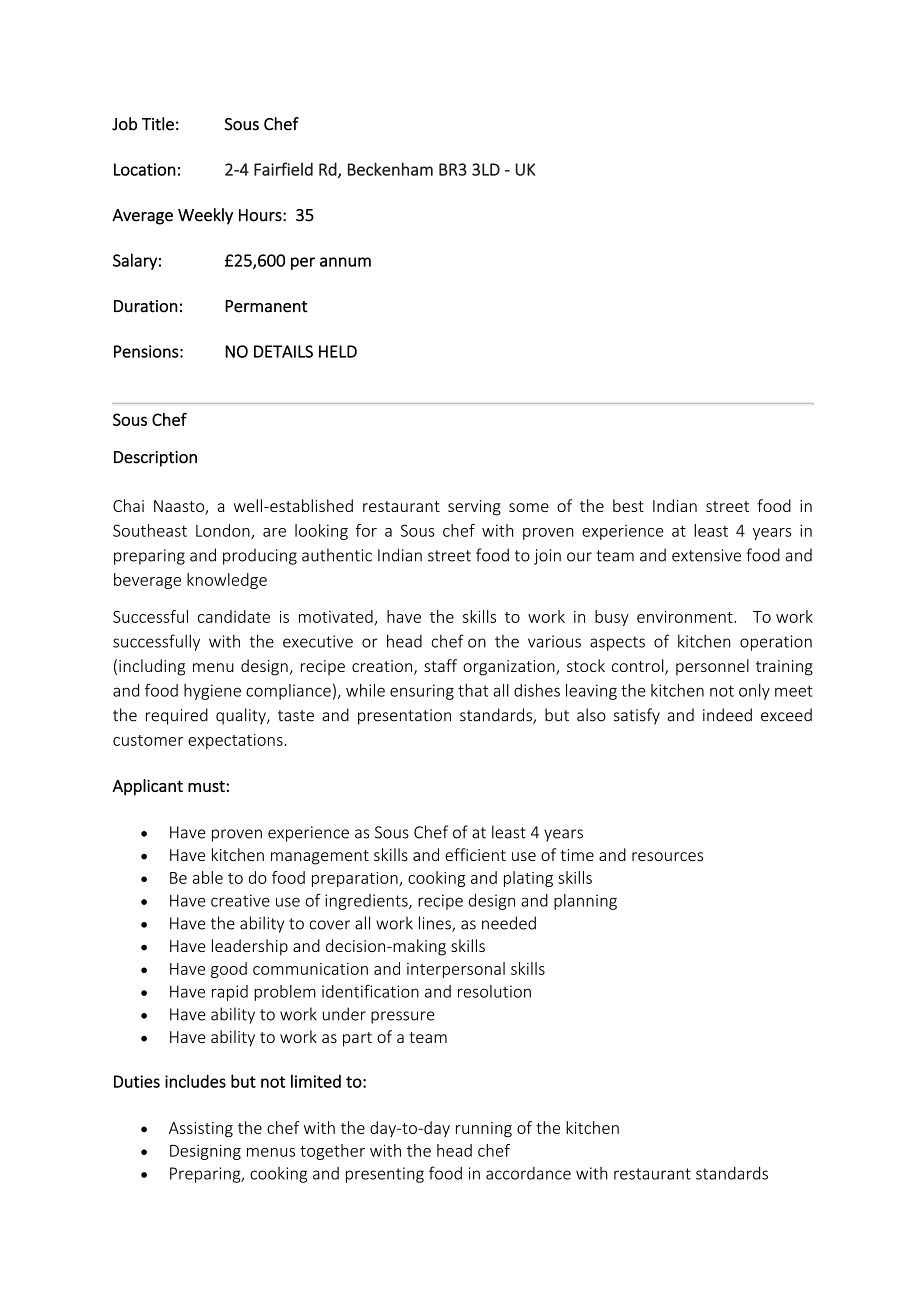 The width and height of the screenshot is (924, 1308). What do you see at coordinates (158, 124) in the screenshot?
I see `Title` at bounding box center [158, 124].
